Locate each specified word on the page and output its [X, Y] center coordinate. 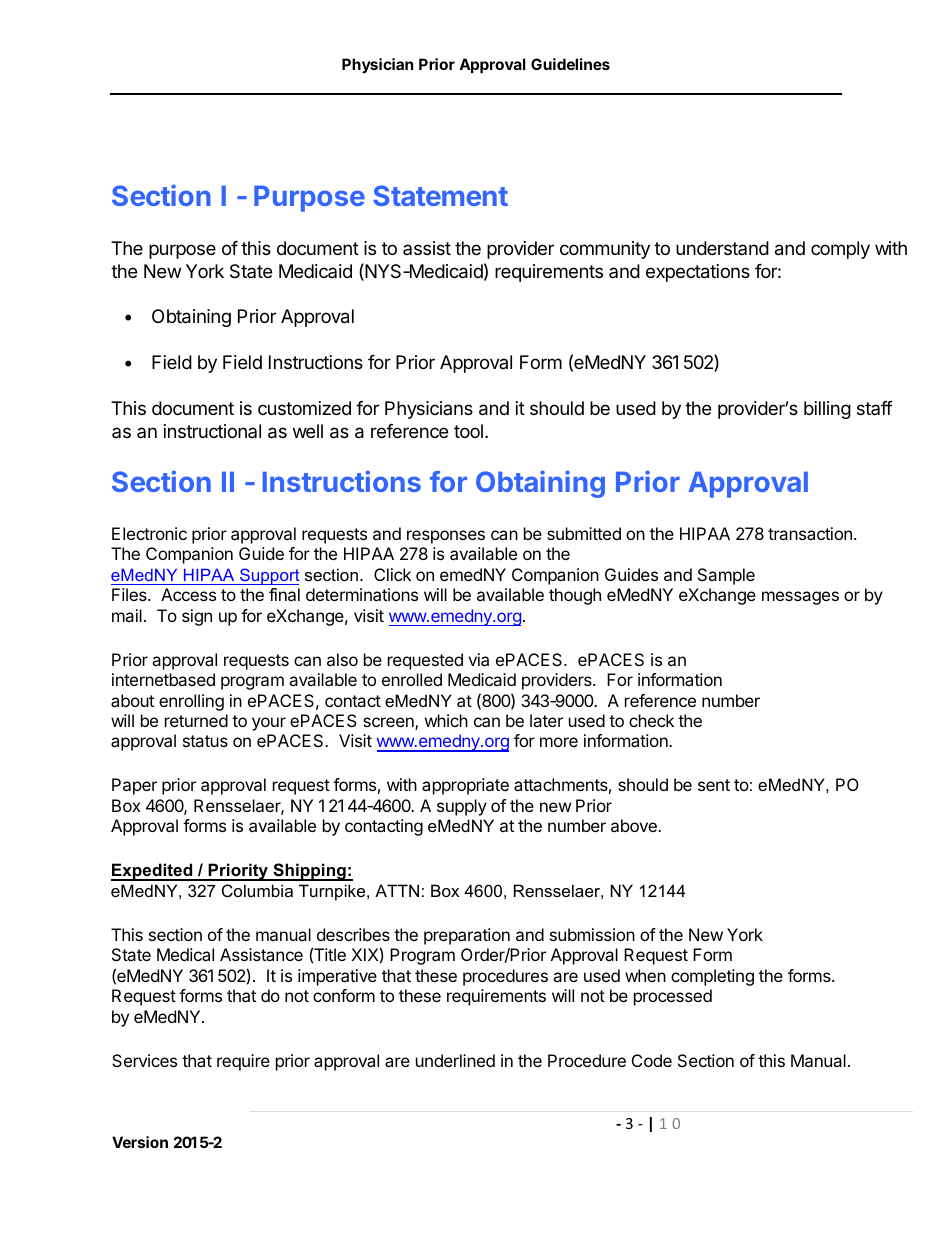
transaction [810, 533]
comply [840, 250]
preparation [467, 936]
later [546, 720]
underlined [455, 1060]
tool [468, 431]
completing [712, 977]
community [605, 250]
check [651, 720]
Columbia [257, 890]
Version [140, 1142]
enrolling [191, 702]
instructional [212, 431]
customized [304, 408]
